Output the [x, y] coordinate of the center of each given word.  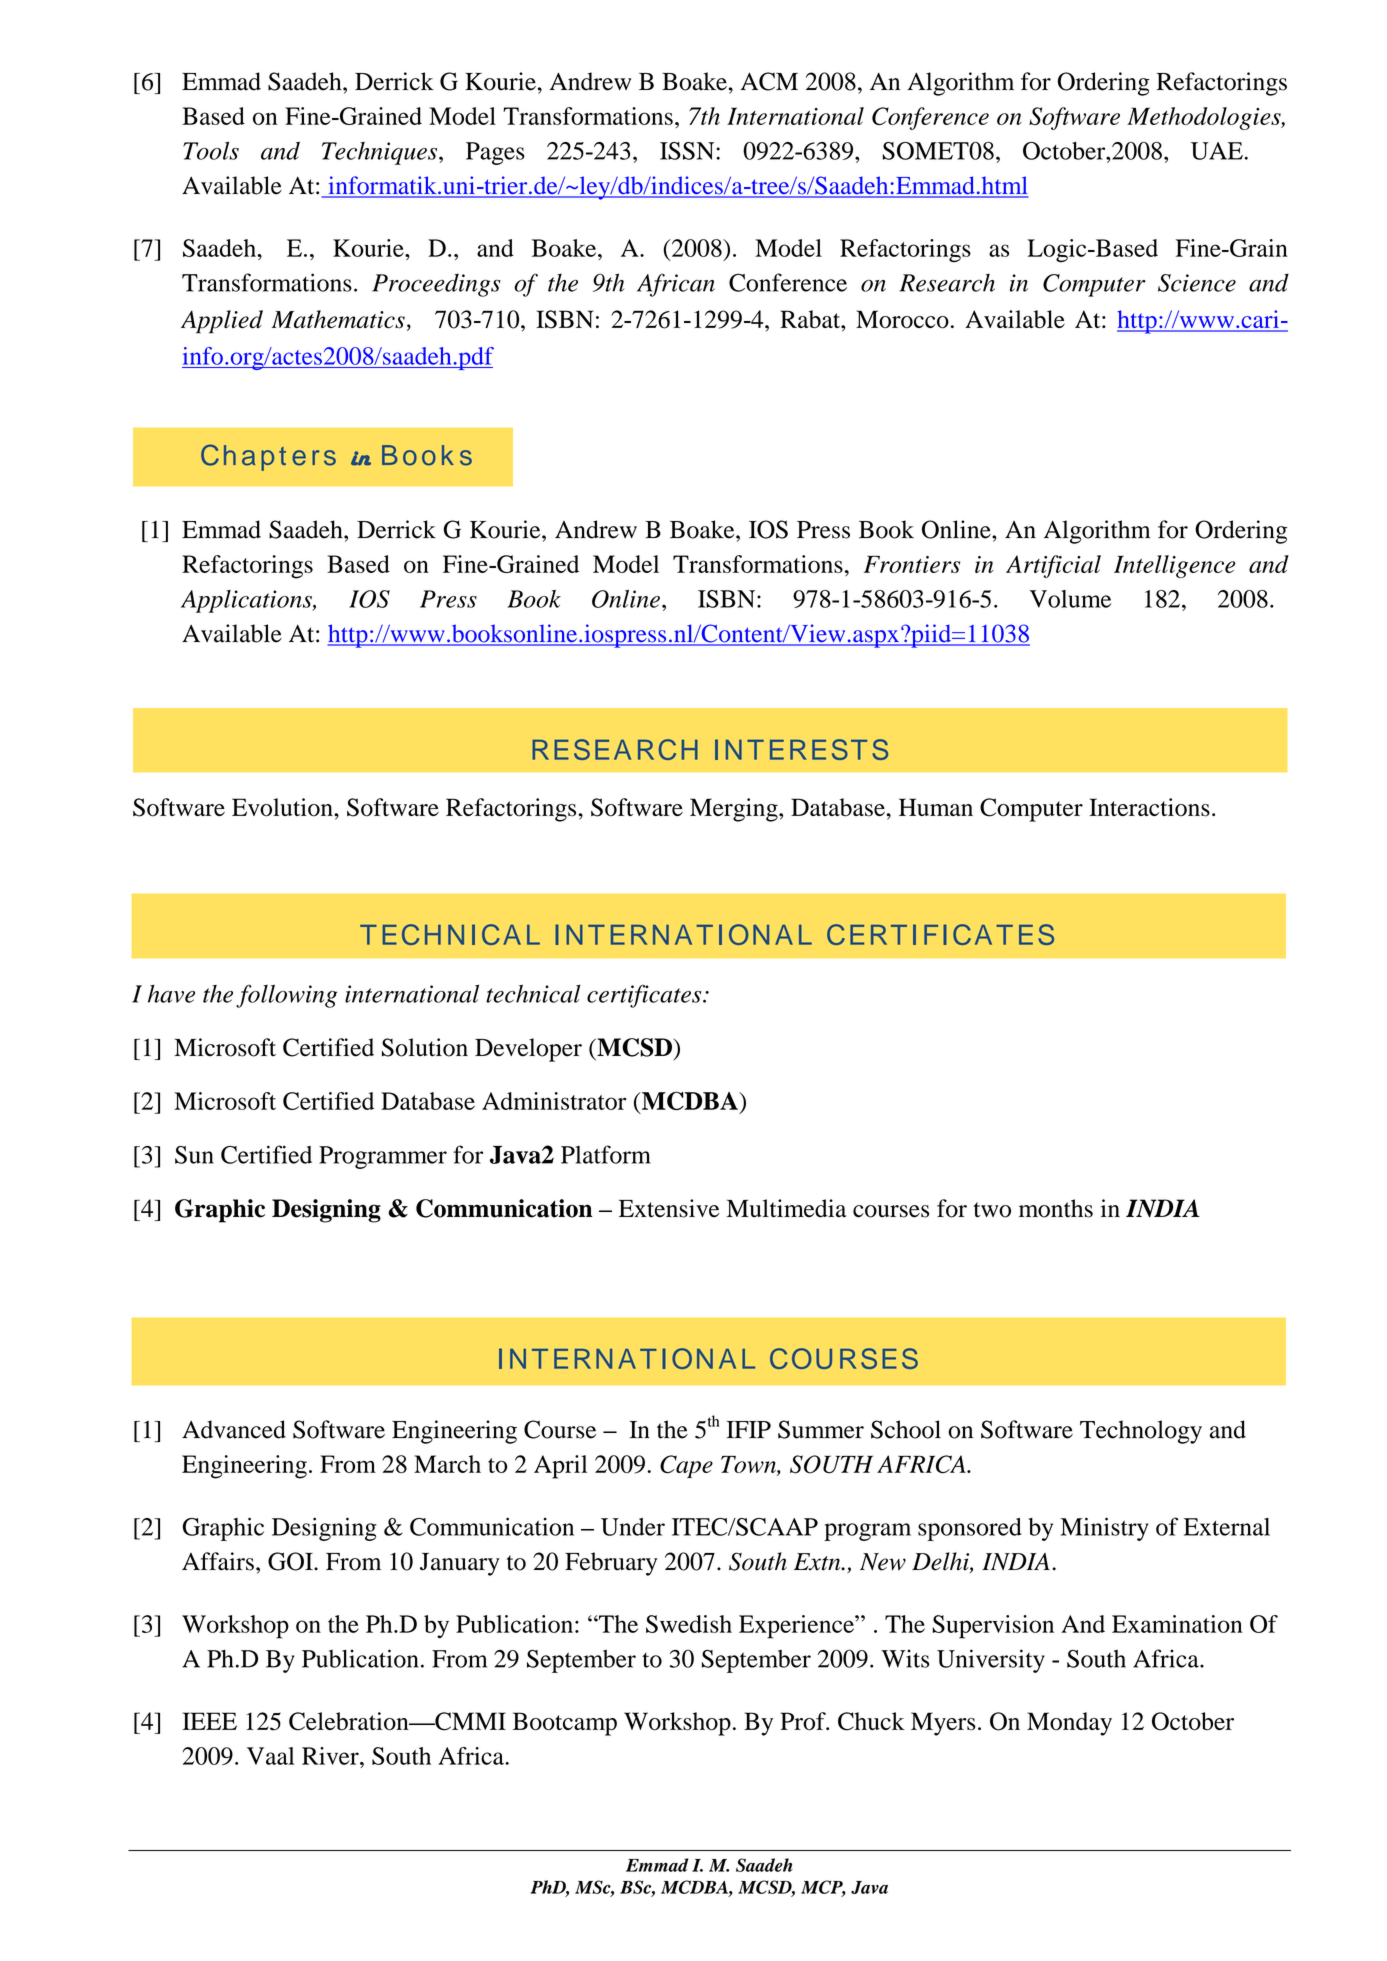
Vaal [271, 1756]
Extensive [669, 1208]
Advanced [234, 1429]
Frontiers [912, 564]
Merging [735, 810]
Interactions [1149, 807]
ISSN [688, 151]
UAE [1217, 151]
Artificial [1053, 566]
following [286, 996]
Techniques [381, 153]
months [1056, 1208]
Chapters [268, 457]
